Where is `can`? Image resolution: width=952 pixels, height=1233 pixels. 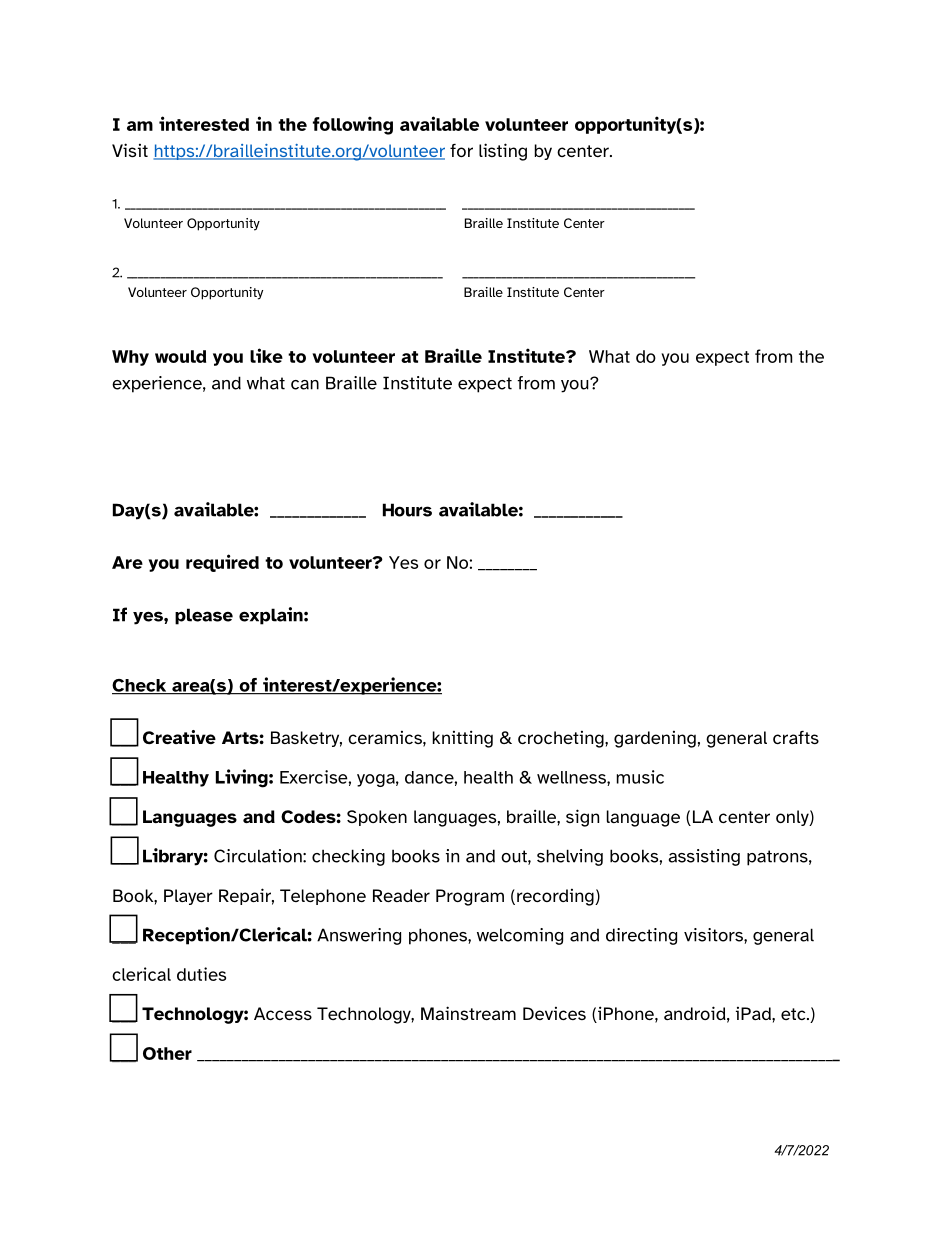 can is located at coordinates (305, 385).
